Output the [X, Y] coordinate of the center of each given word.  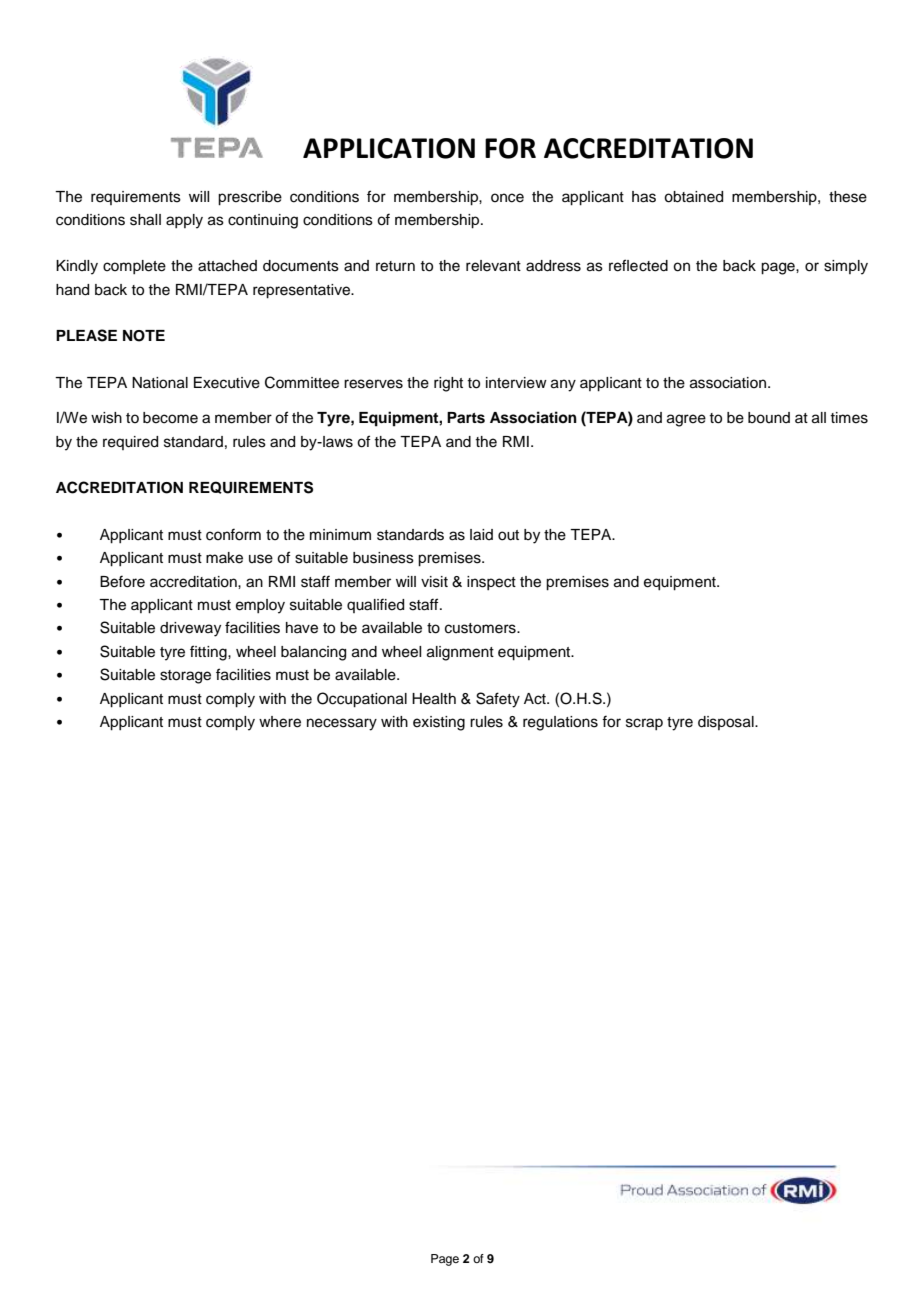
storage [185, 677]
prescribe [250, 198]
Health [434, 699]
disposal [727, 723]
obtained [693, 197]
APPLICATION [389, 148]
